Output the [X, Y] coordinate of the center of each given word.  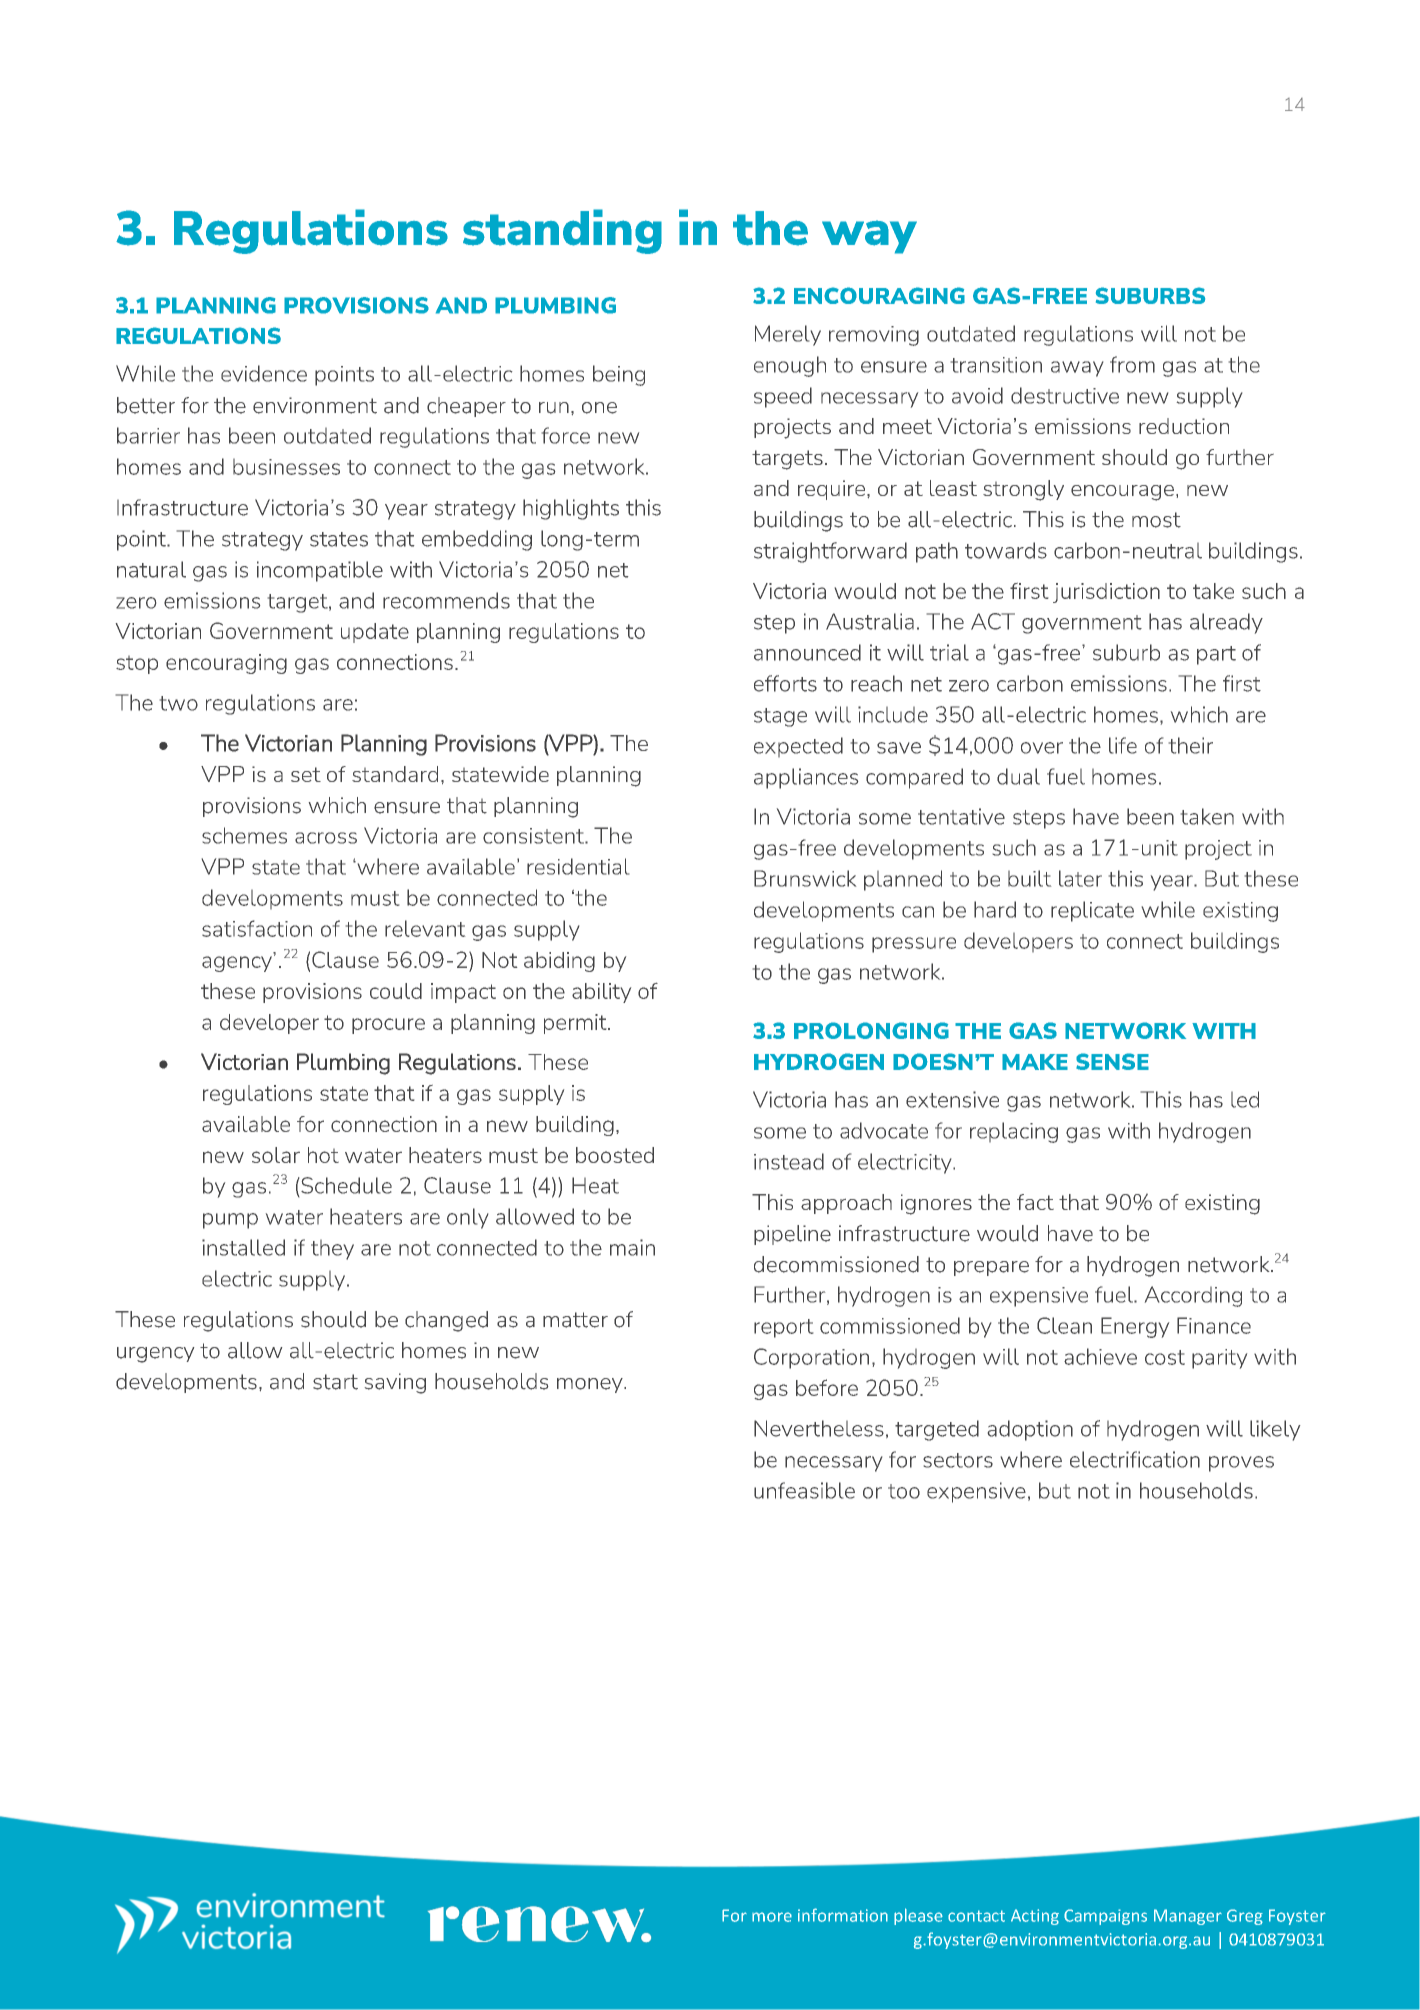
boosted [615, 1155]
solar [276, 1155]
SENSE [1112, 1061]
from [1132, 364]
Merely [788, 335]
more [772, 1917]
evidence [264, 373]
